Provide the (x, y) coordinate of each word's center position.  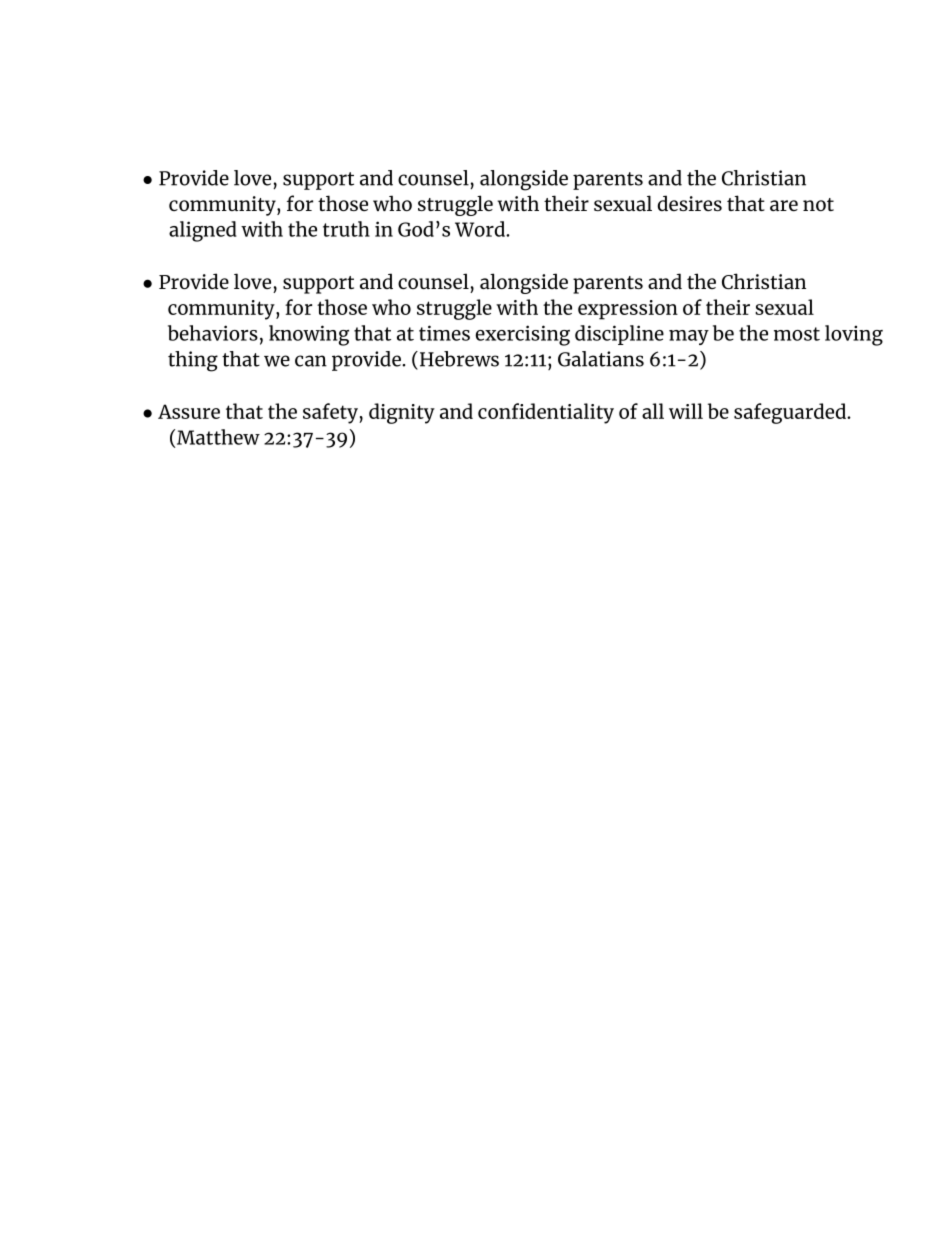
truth (346, 229)
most (797, 334)
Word (481, 229)
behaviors (213, 333)
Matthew (218, 437)
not (818, 204)
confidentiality (546, 413)
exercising (523, 335)
